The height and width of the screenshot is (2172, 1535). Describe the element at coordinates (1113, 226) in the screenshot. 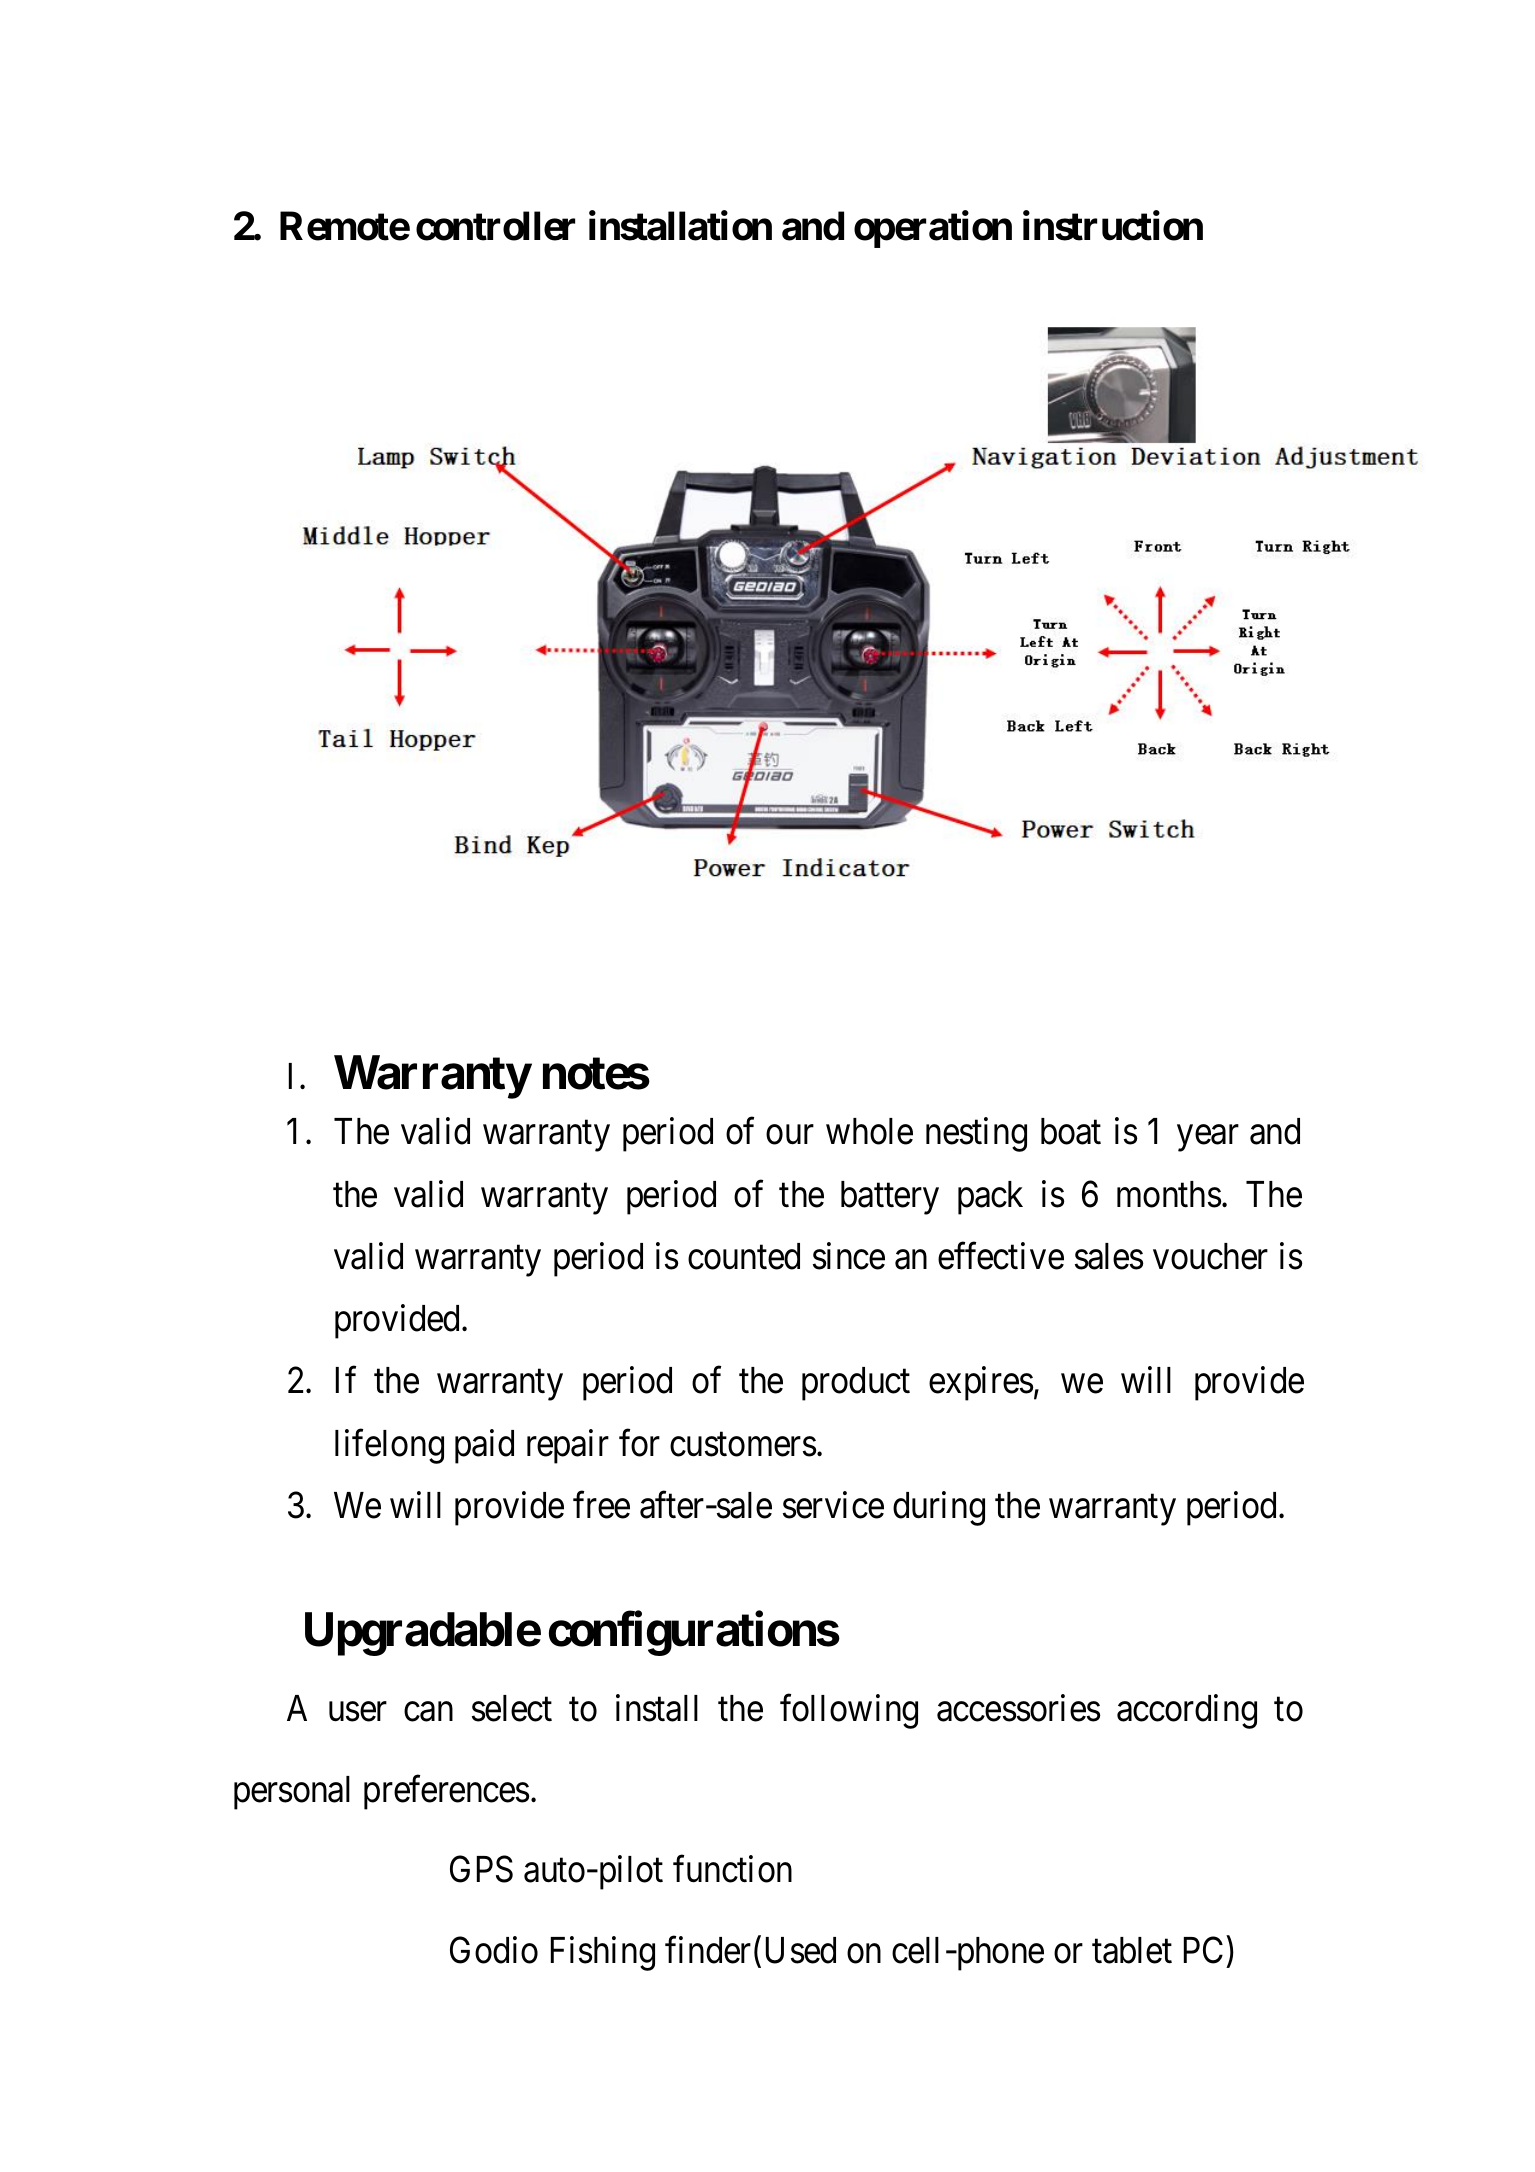

I see `instruction` at that location.
